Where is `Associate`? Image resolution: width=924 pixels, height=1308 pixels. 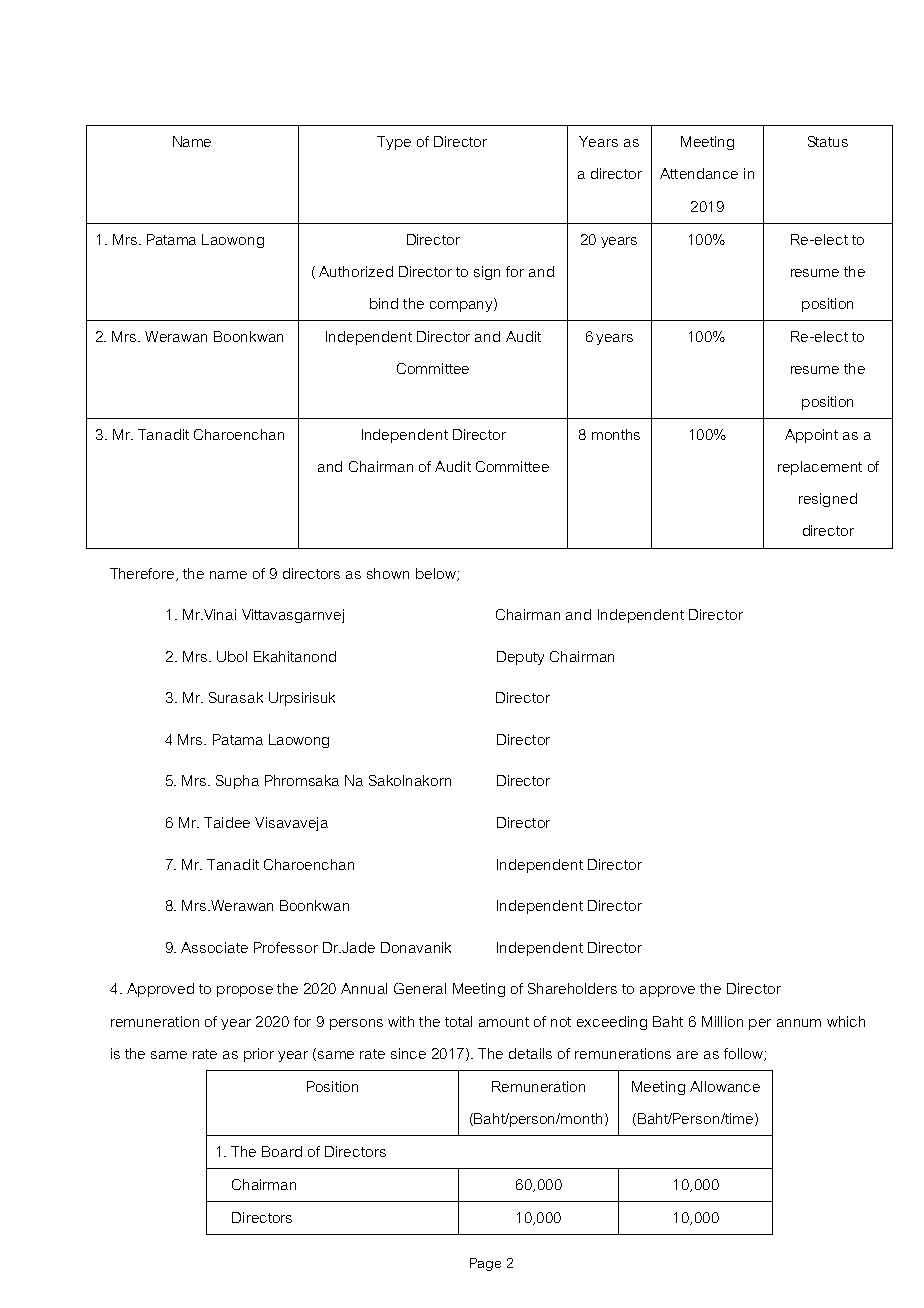
Associate is located at coordinates (214, 947).
